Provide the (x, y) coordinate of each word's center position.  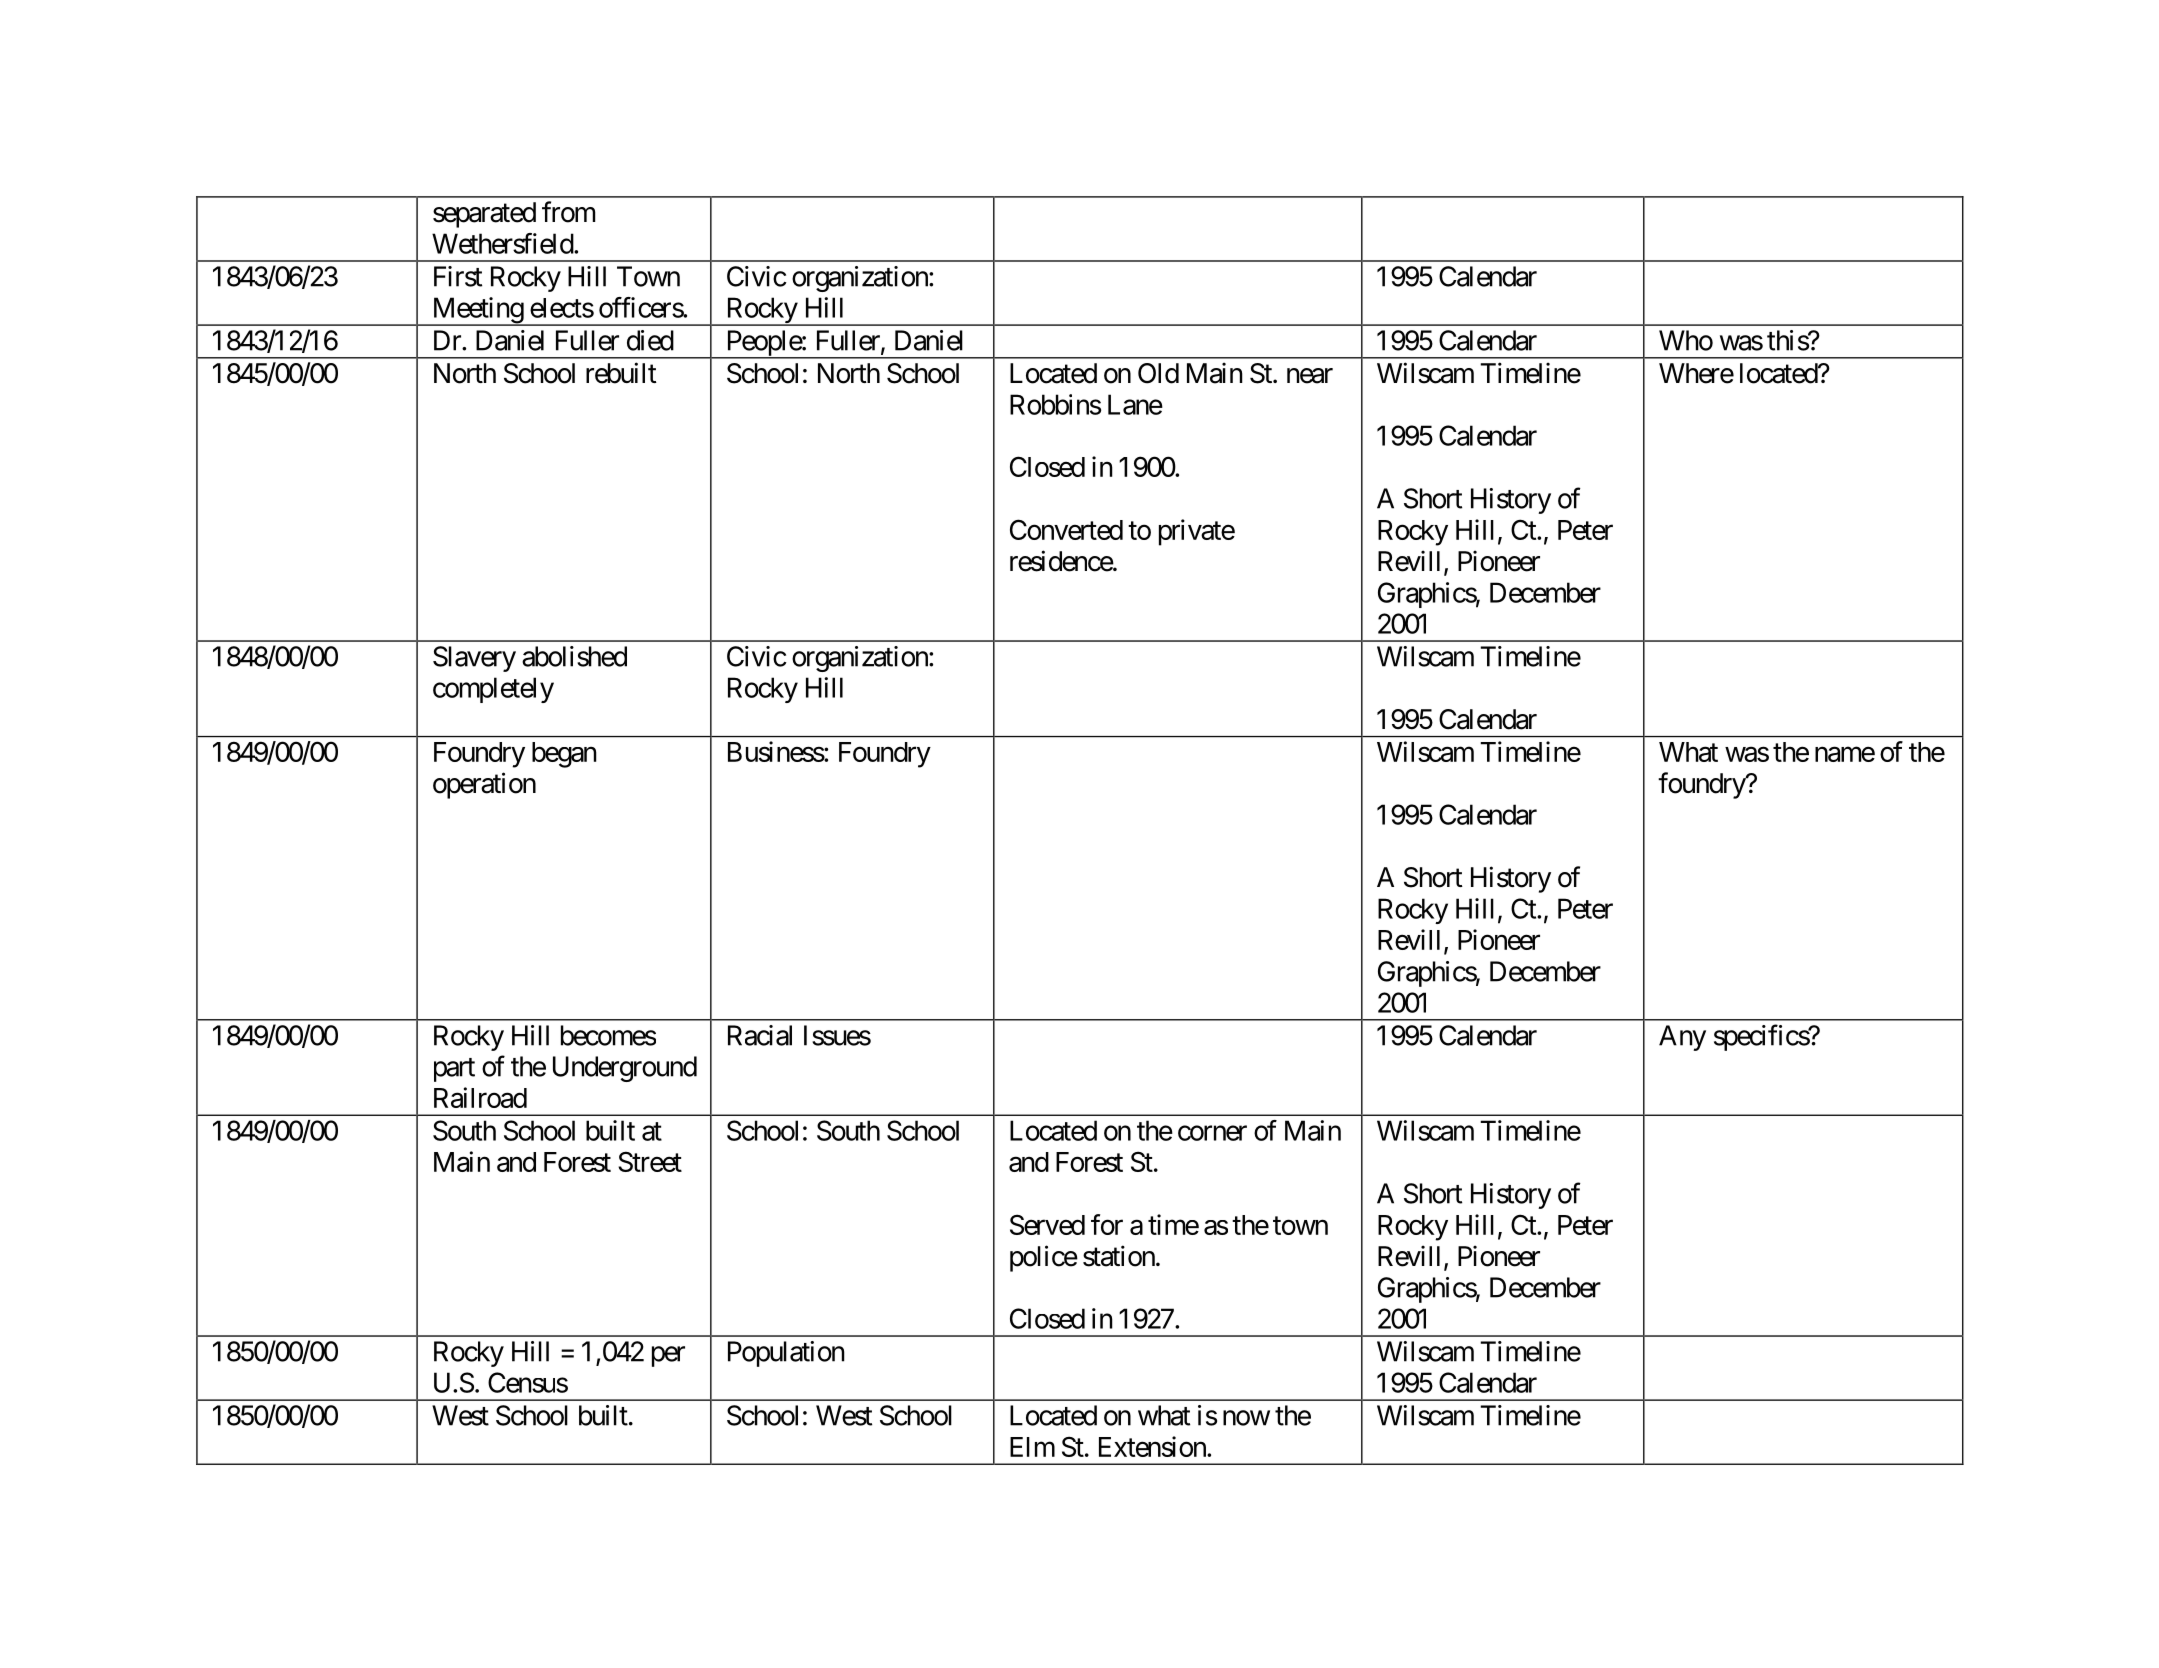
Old (1158, 373)
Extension (1153, 1446)
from (568, 212)
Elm (1032, 1447)
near (1310, 376)
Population (786, 1354)
